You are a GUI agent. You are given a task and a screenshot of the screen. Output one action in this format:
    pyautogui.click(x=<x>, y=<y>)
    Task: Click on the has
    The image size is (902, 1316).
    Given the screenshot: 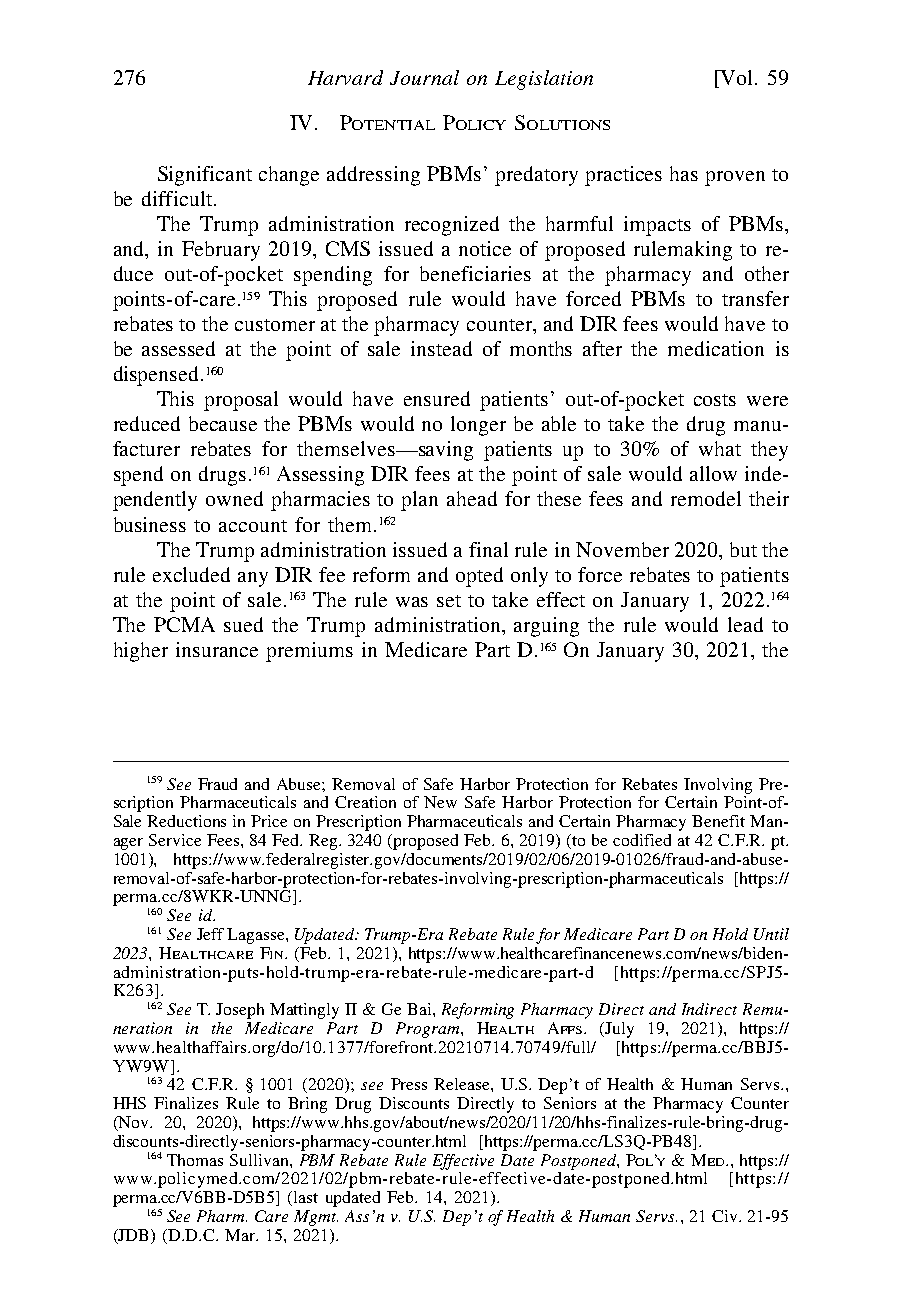 What is the action you would take?
    pyautogui.click(x=684, y=173)
